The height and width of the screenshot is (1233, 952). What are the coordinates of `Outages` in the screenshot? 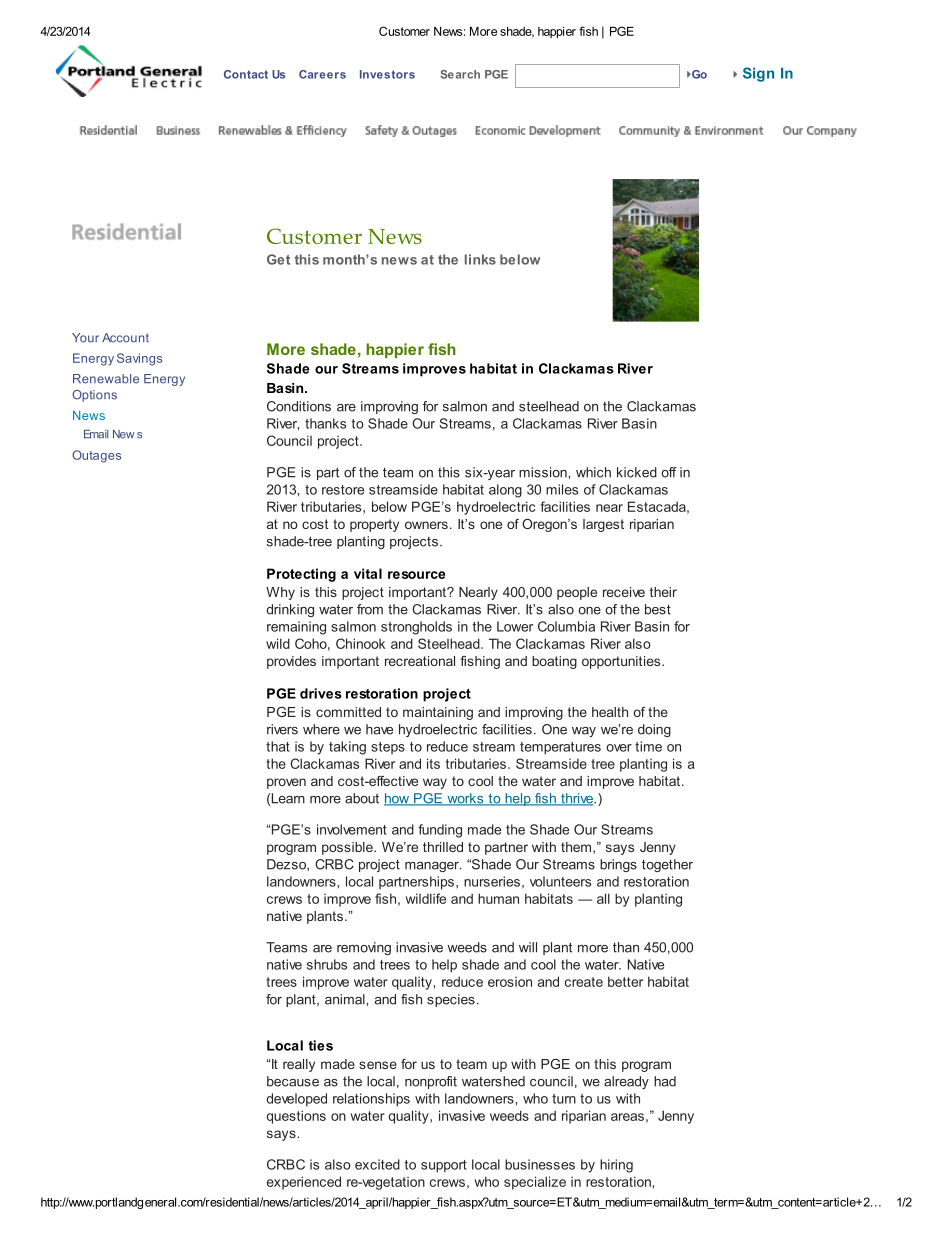 It's located at (96, 456).
